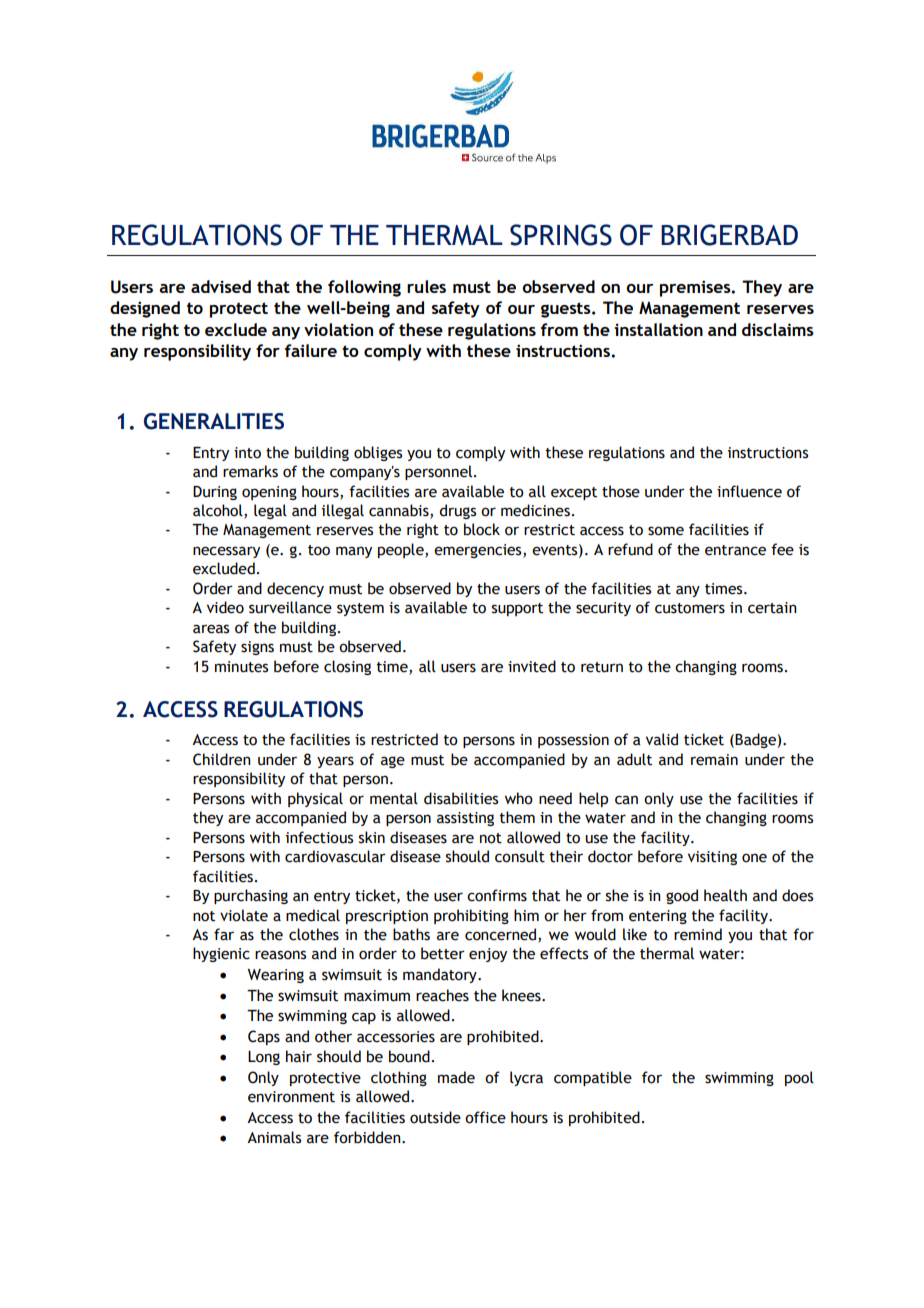 The width and height of the screenshot is (924, 1308). What do you see at coordinates (749, 491) in the screenshot?
I see `influence` at bounding box center [749, 491].
